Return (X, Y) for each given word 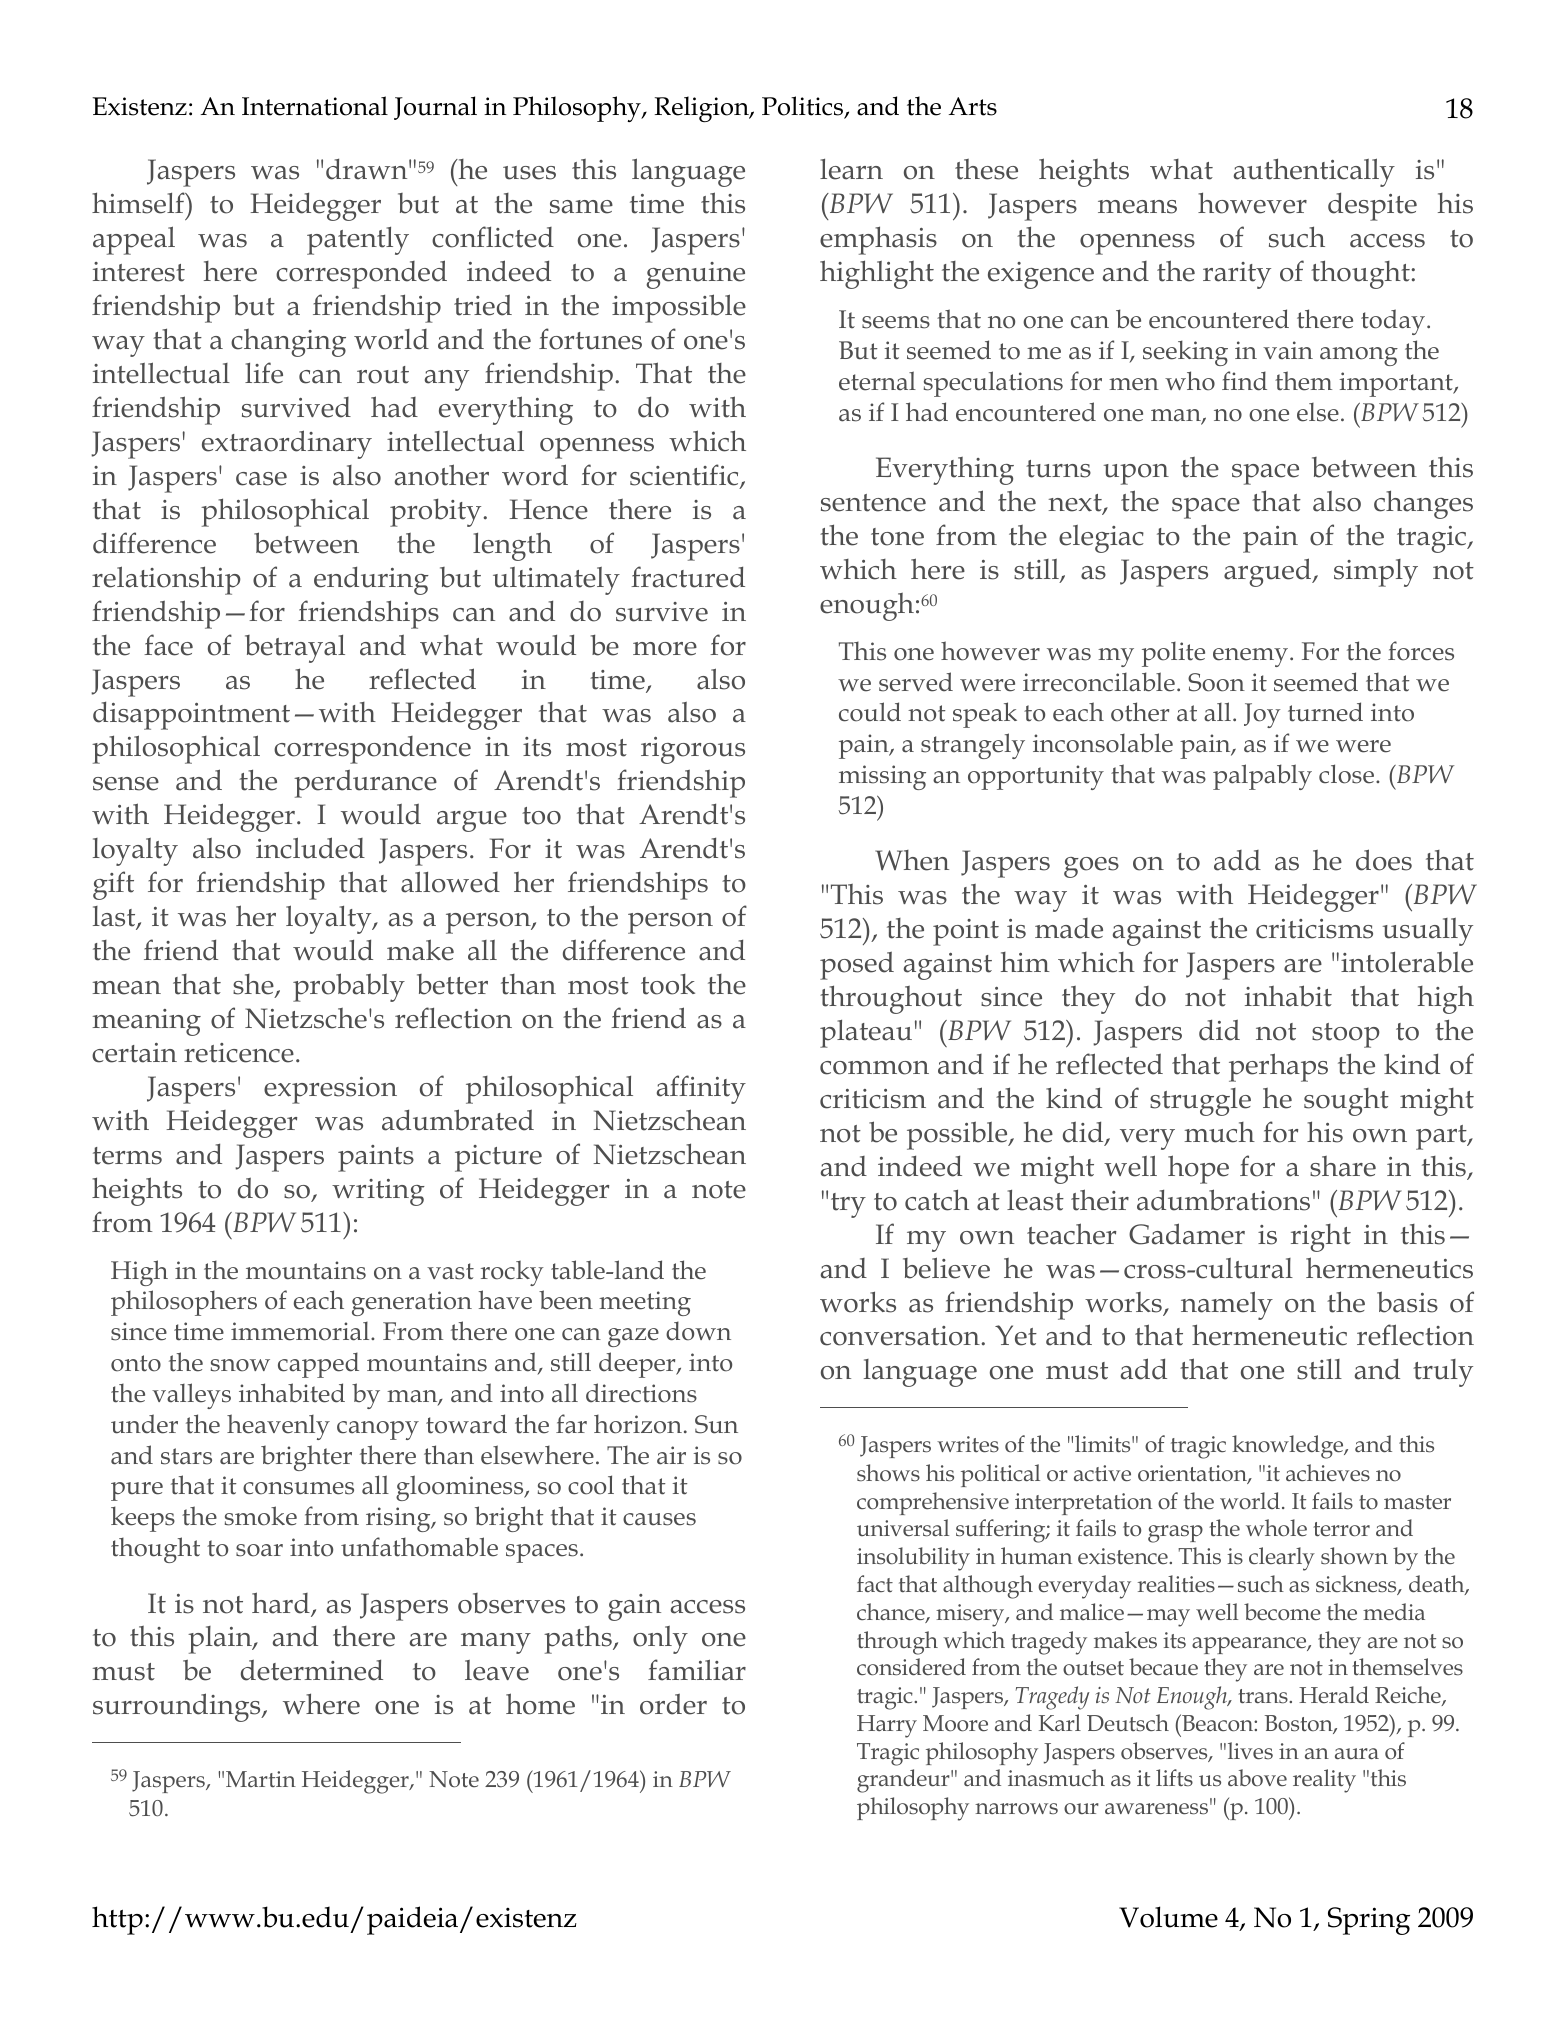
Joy (1262, 715)
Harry (887, 1726)
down (698, 1331)
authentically (1314, 172)
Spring (1369, 1921)
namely (1227, 1305)
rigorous (693, 750)
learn (851, 169)
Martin (261, 1779)
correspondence (372, 750)
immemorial (301, 1331)
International (315, 106)
